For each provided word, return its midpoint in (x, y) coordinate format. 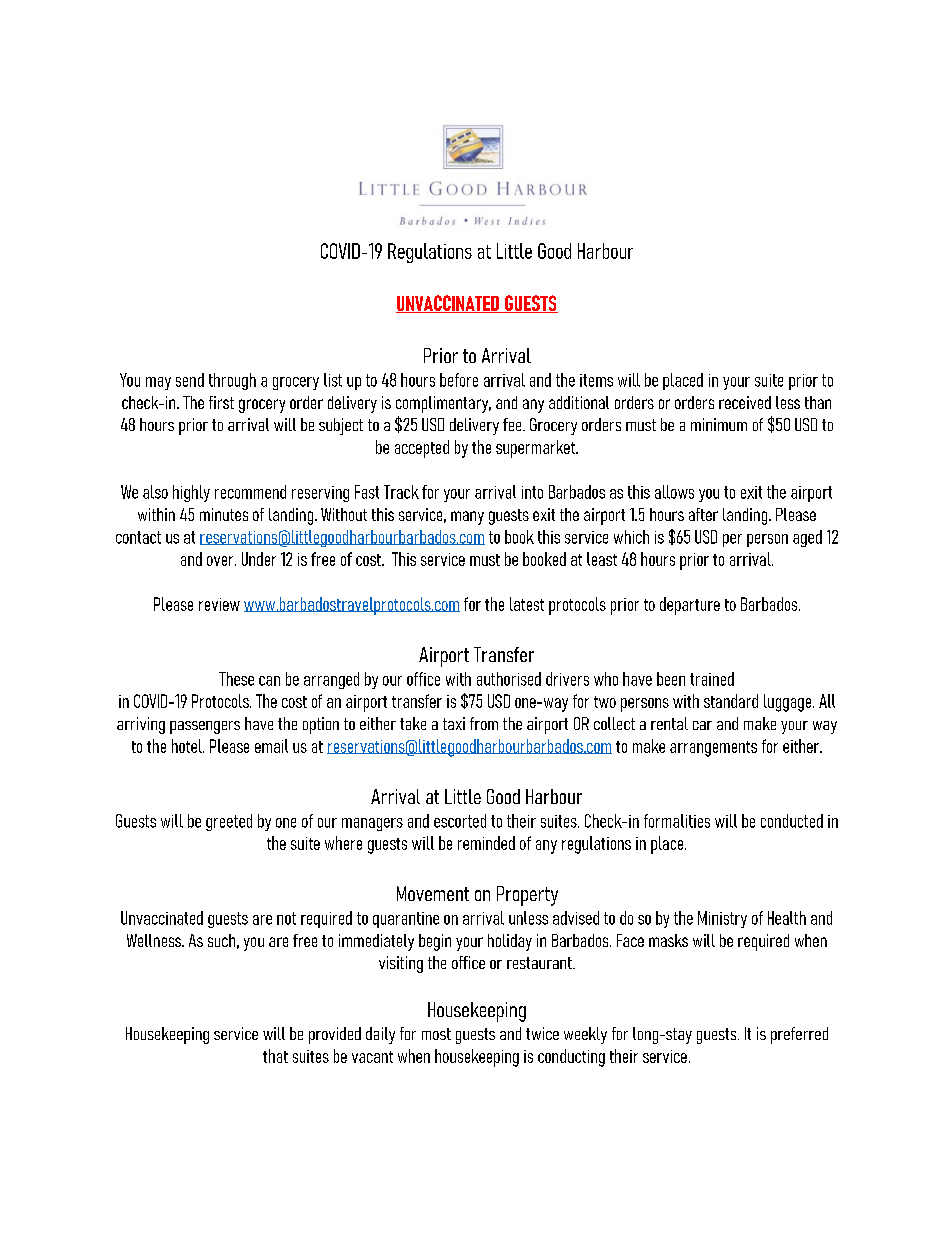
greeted (229, 822)
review (219, 604)
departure (690, 606)
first (221, 402)
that (275, 1056)
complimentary (443, 404)
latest (527, 604)
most (436, 1034)
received (745, 402)
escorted (460, 821)
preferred (799, 1035)
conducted (792, 821)
